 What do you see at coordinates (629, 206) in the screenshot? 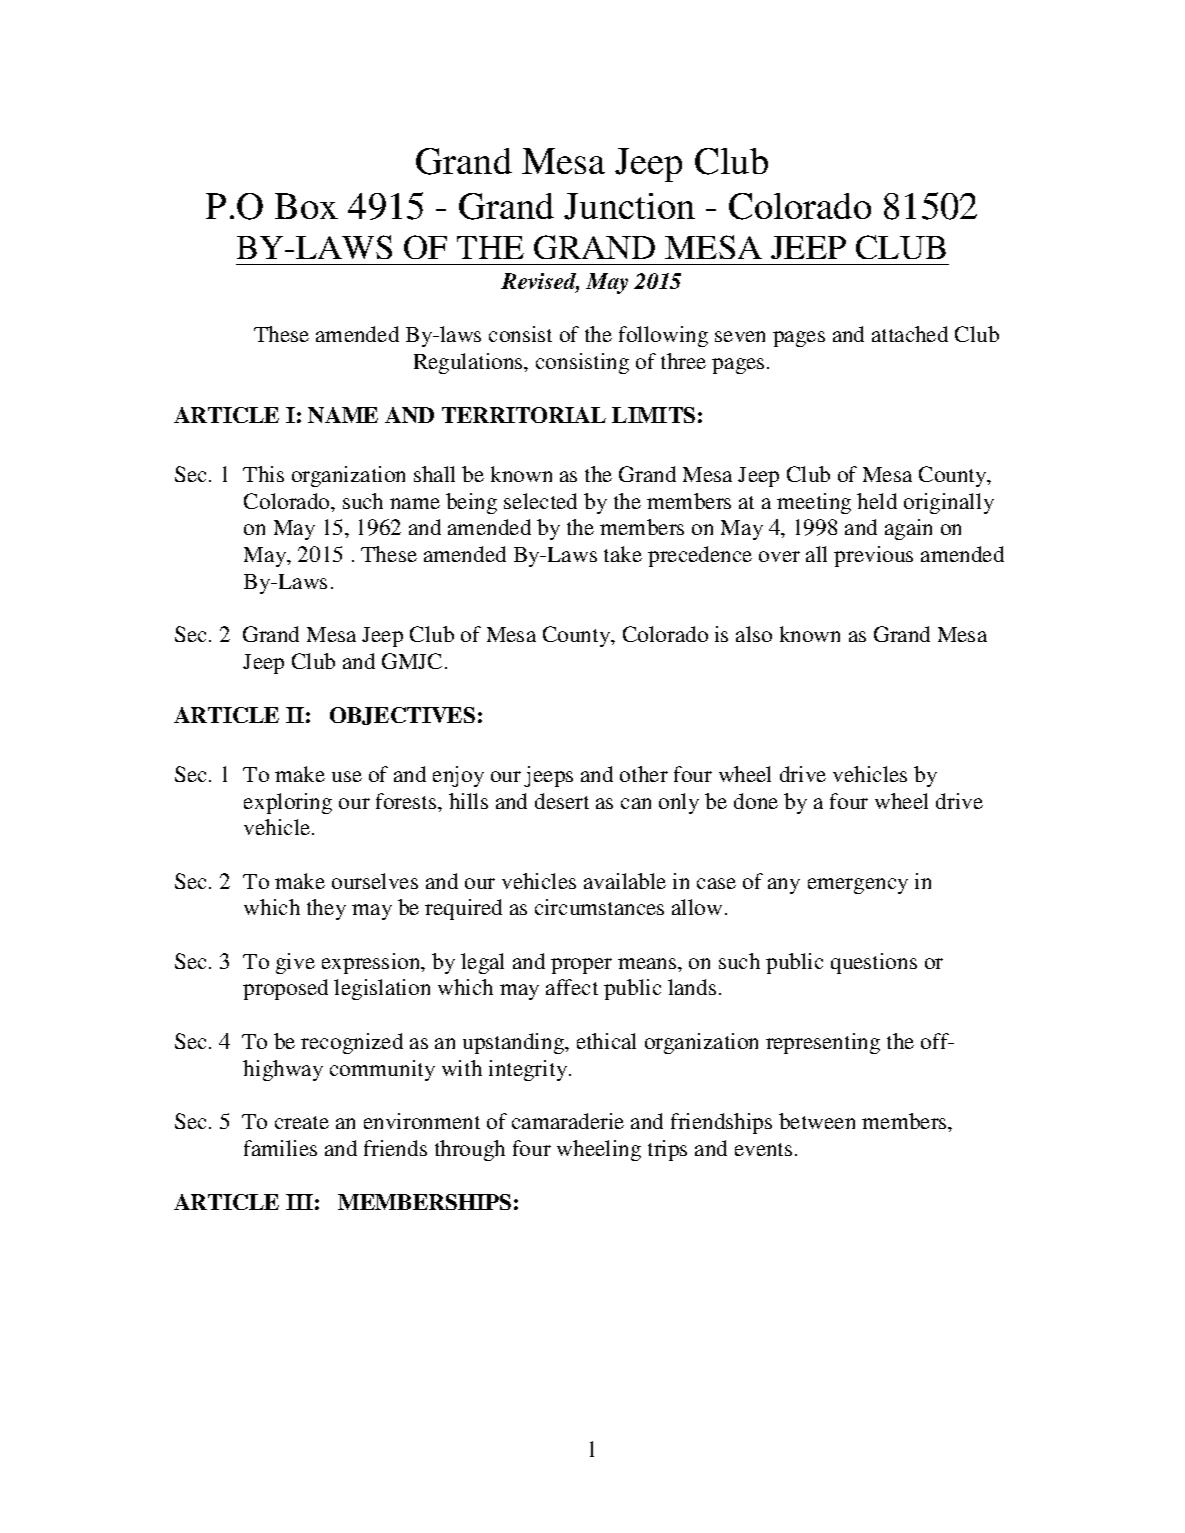
I see `Junction` at bounding box center [629, 206].
